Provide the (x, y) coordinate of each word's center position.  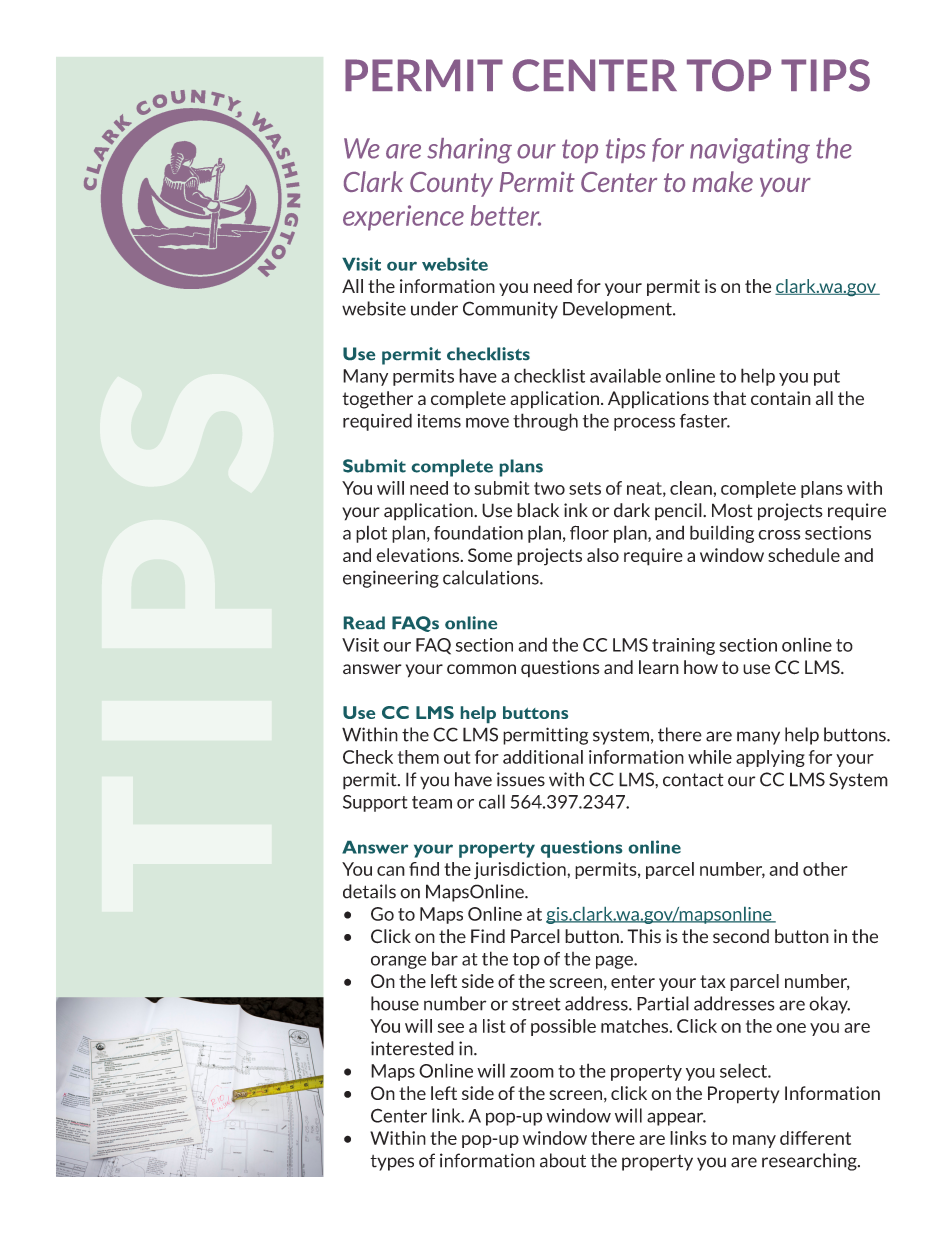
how (701, 667)
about (563, 1160)
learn (659, 667)
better (506, 215)
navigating (750, 151)
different (815, 1138)
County (451, 184)
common (481, 669)
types (392, 1163)
